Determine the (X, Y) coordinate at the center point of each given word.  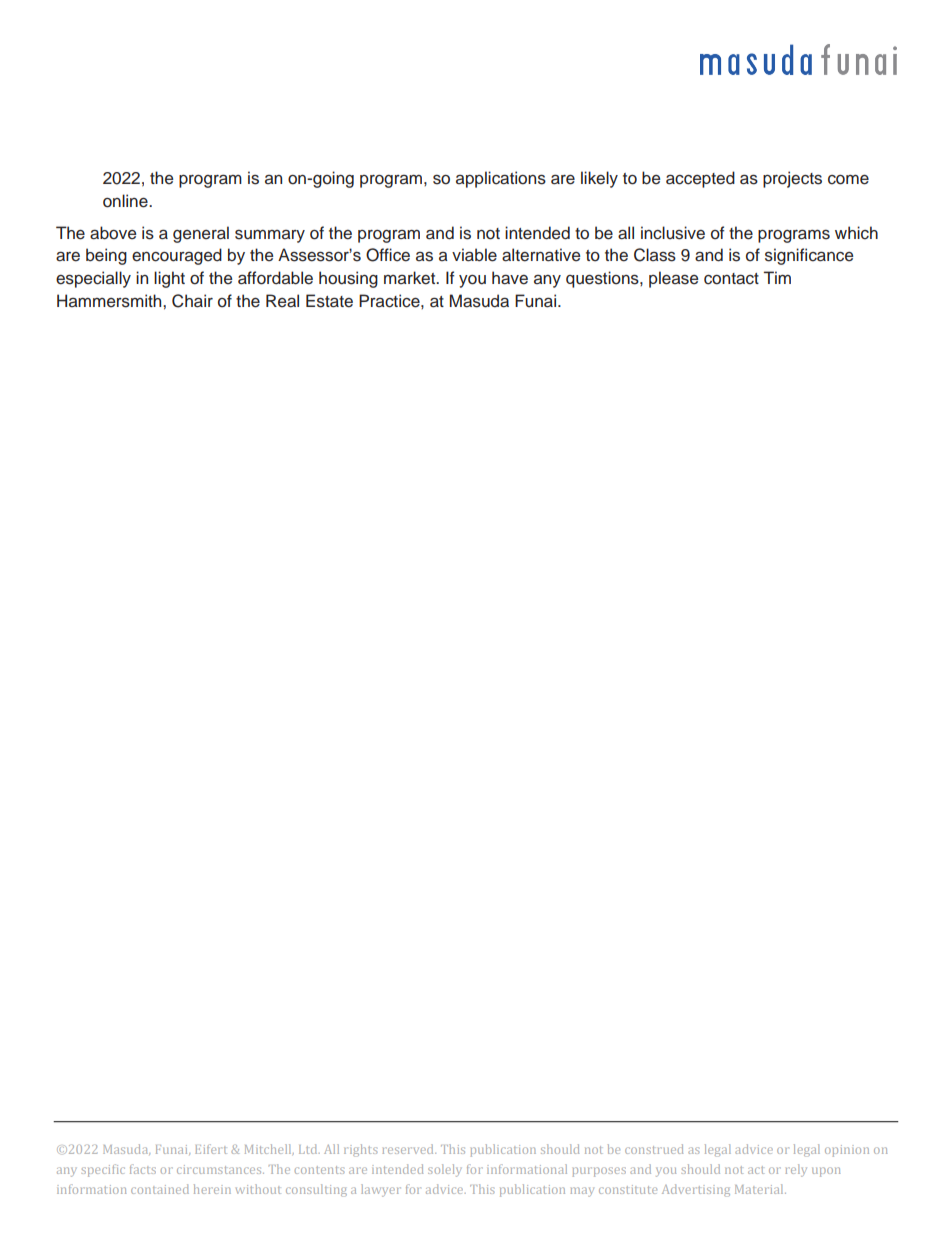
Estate (329, 301)
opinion (847, 1151)
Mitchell (269, 1149)
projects (792, 179)
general (201, 234)
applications (501, 179)
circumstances (220, 1169)
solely (444, 1170)
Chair (192, 301)
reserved (409, 1149)
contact (731, 279)
